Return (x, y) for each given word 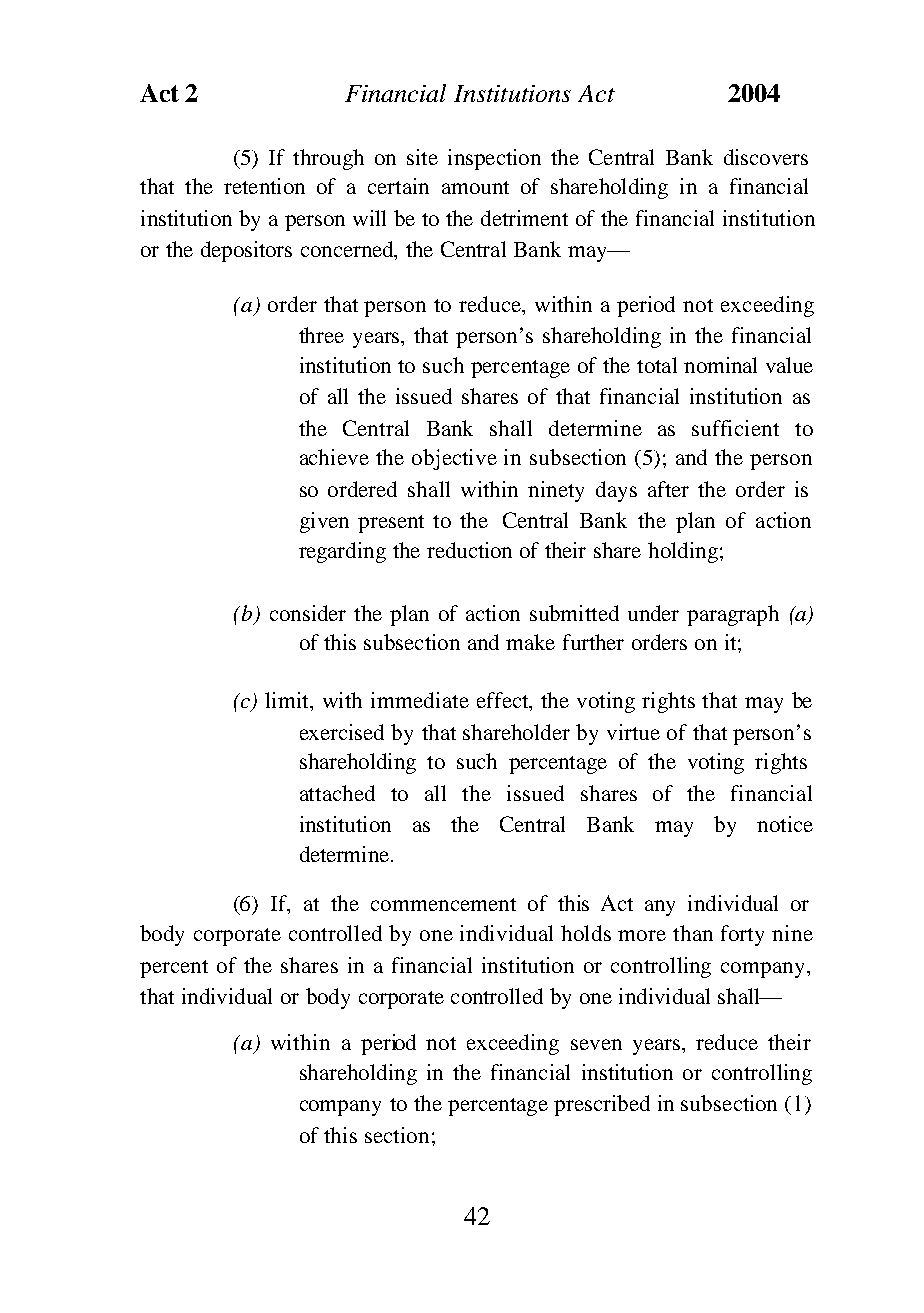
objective (454, 459)
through (328, 159)
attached (337, 793)
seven (596, 1044)
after (668, 489)
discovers (766, 157)
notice (785, 824)
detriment (524, 218)
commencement (443, 904)
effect (504, 701)
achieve (334, 457)
